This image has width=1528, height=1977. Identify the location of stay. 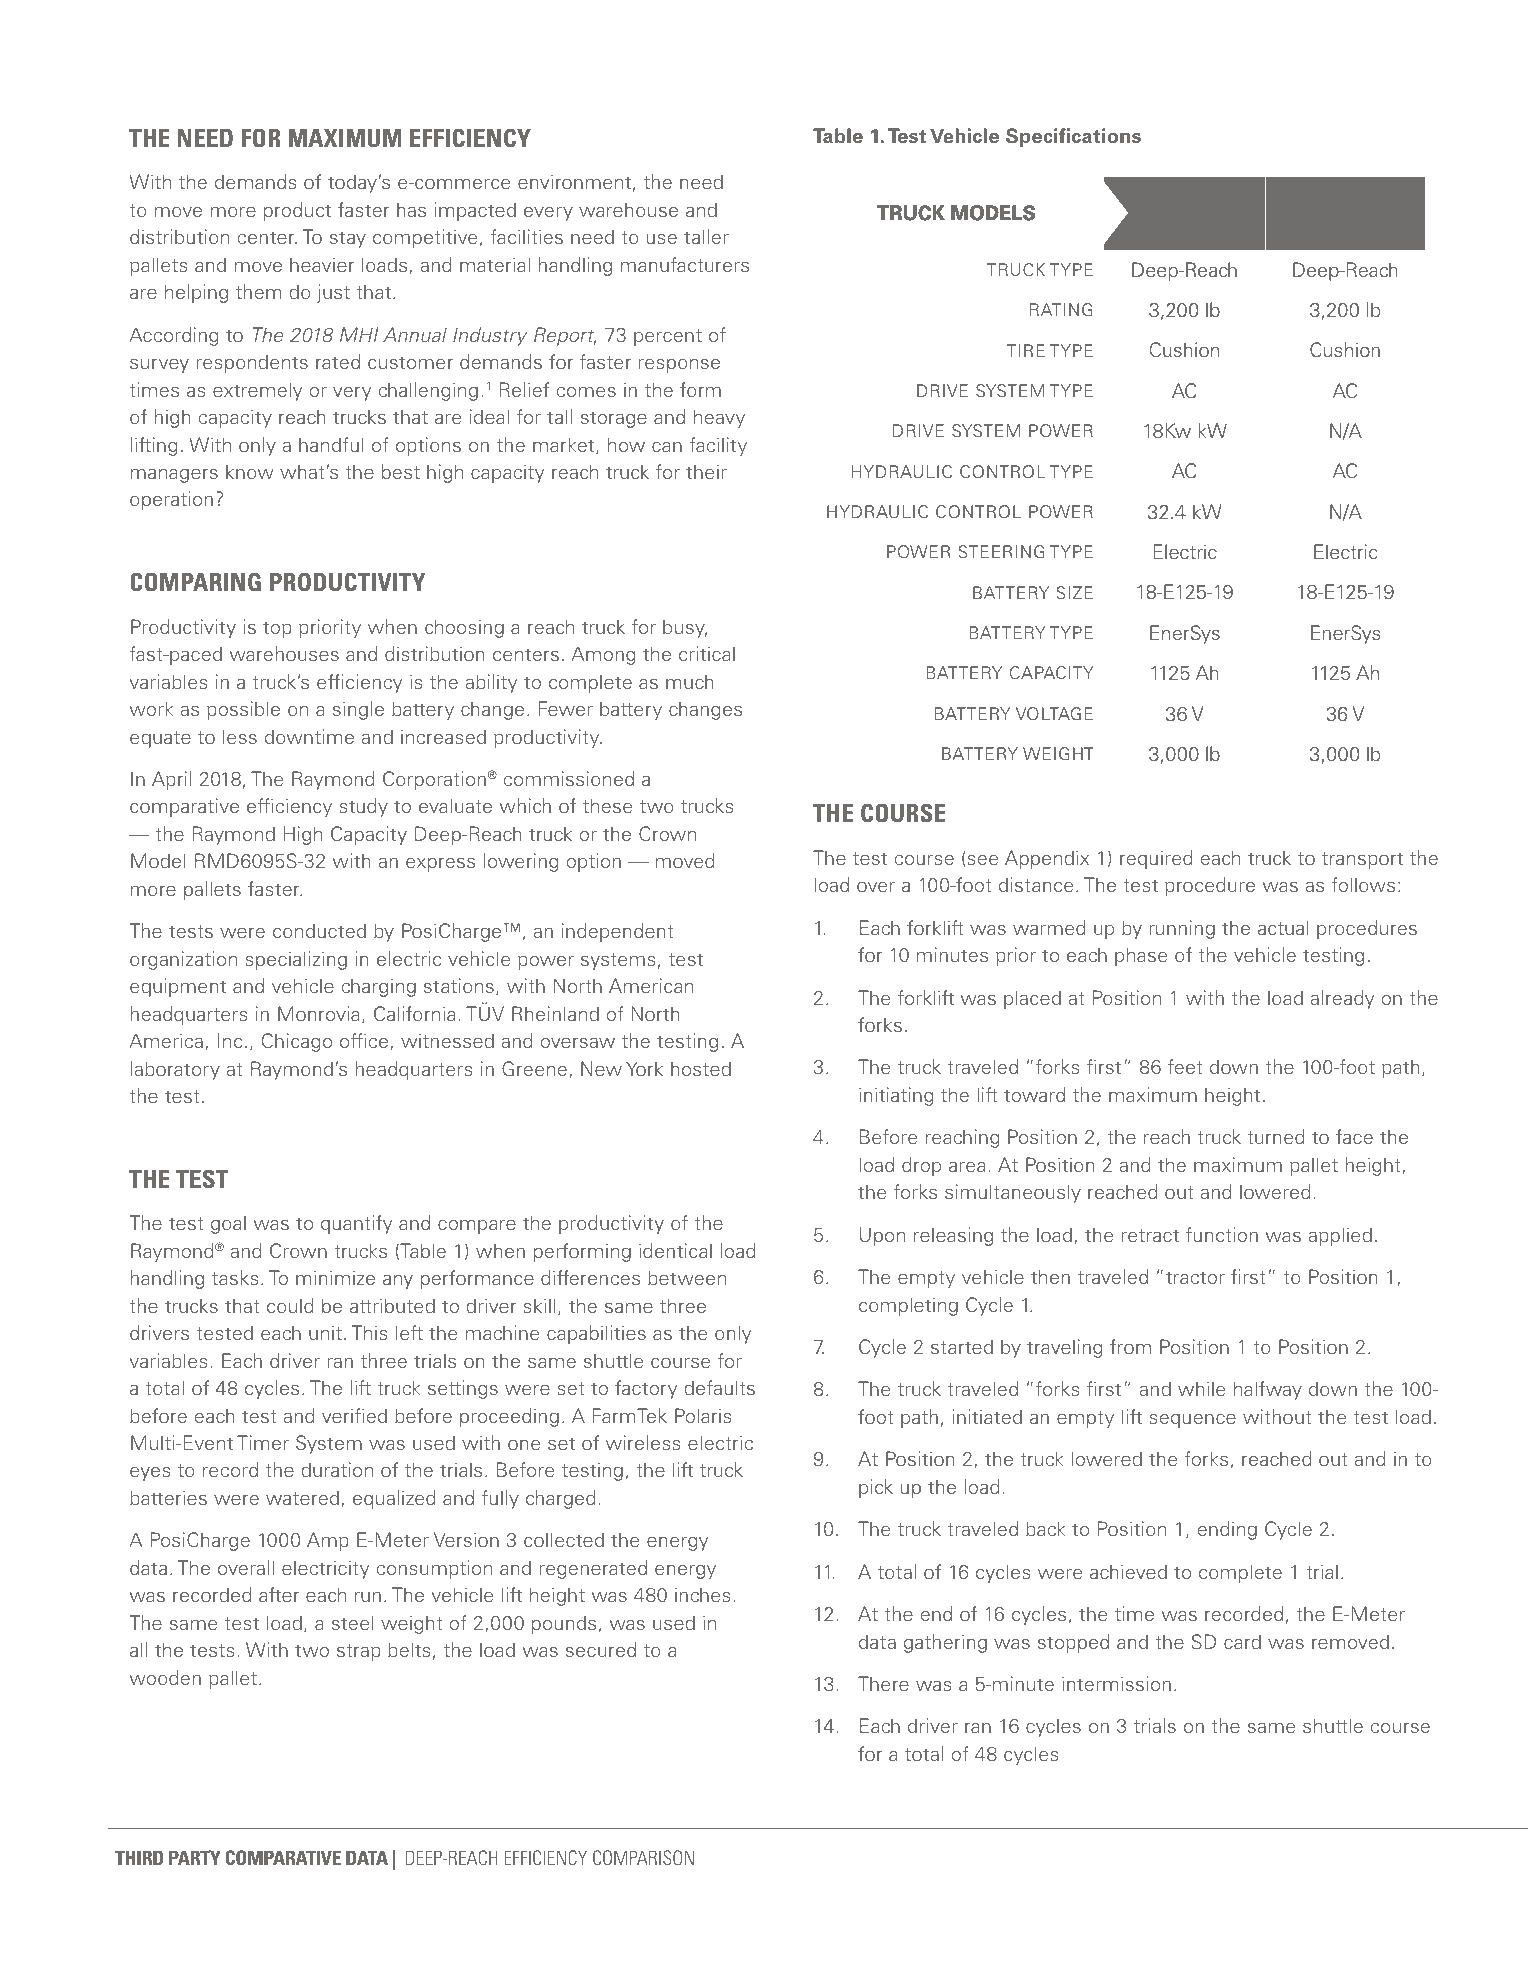
(348, 239).
